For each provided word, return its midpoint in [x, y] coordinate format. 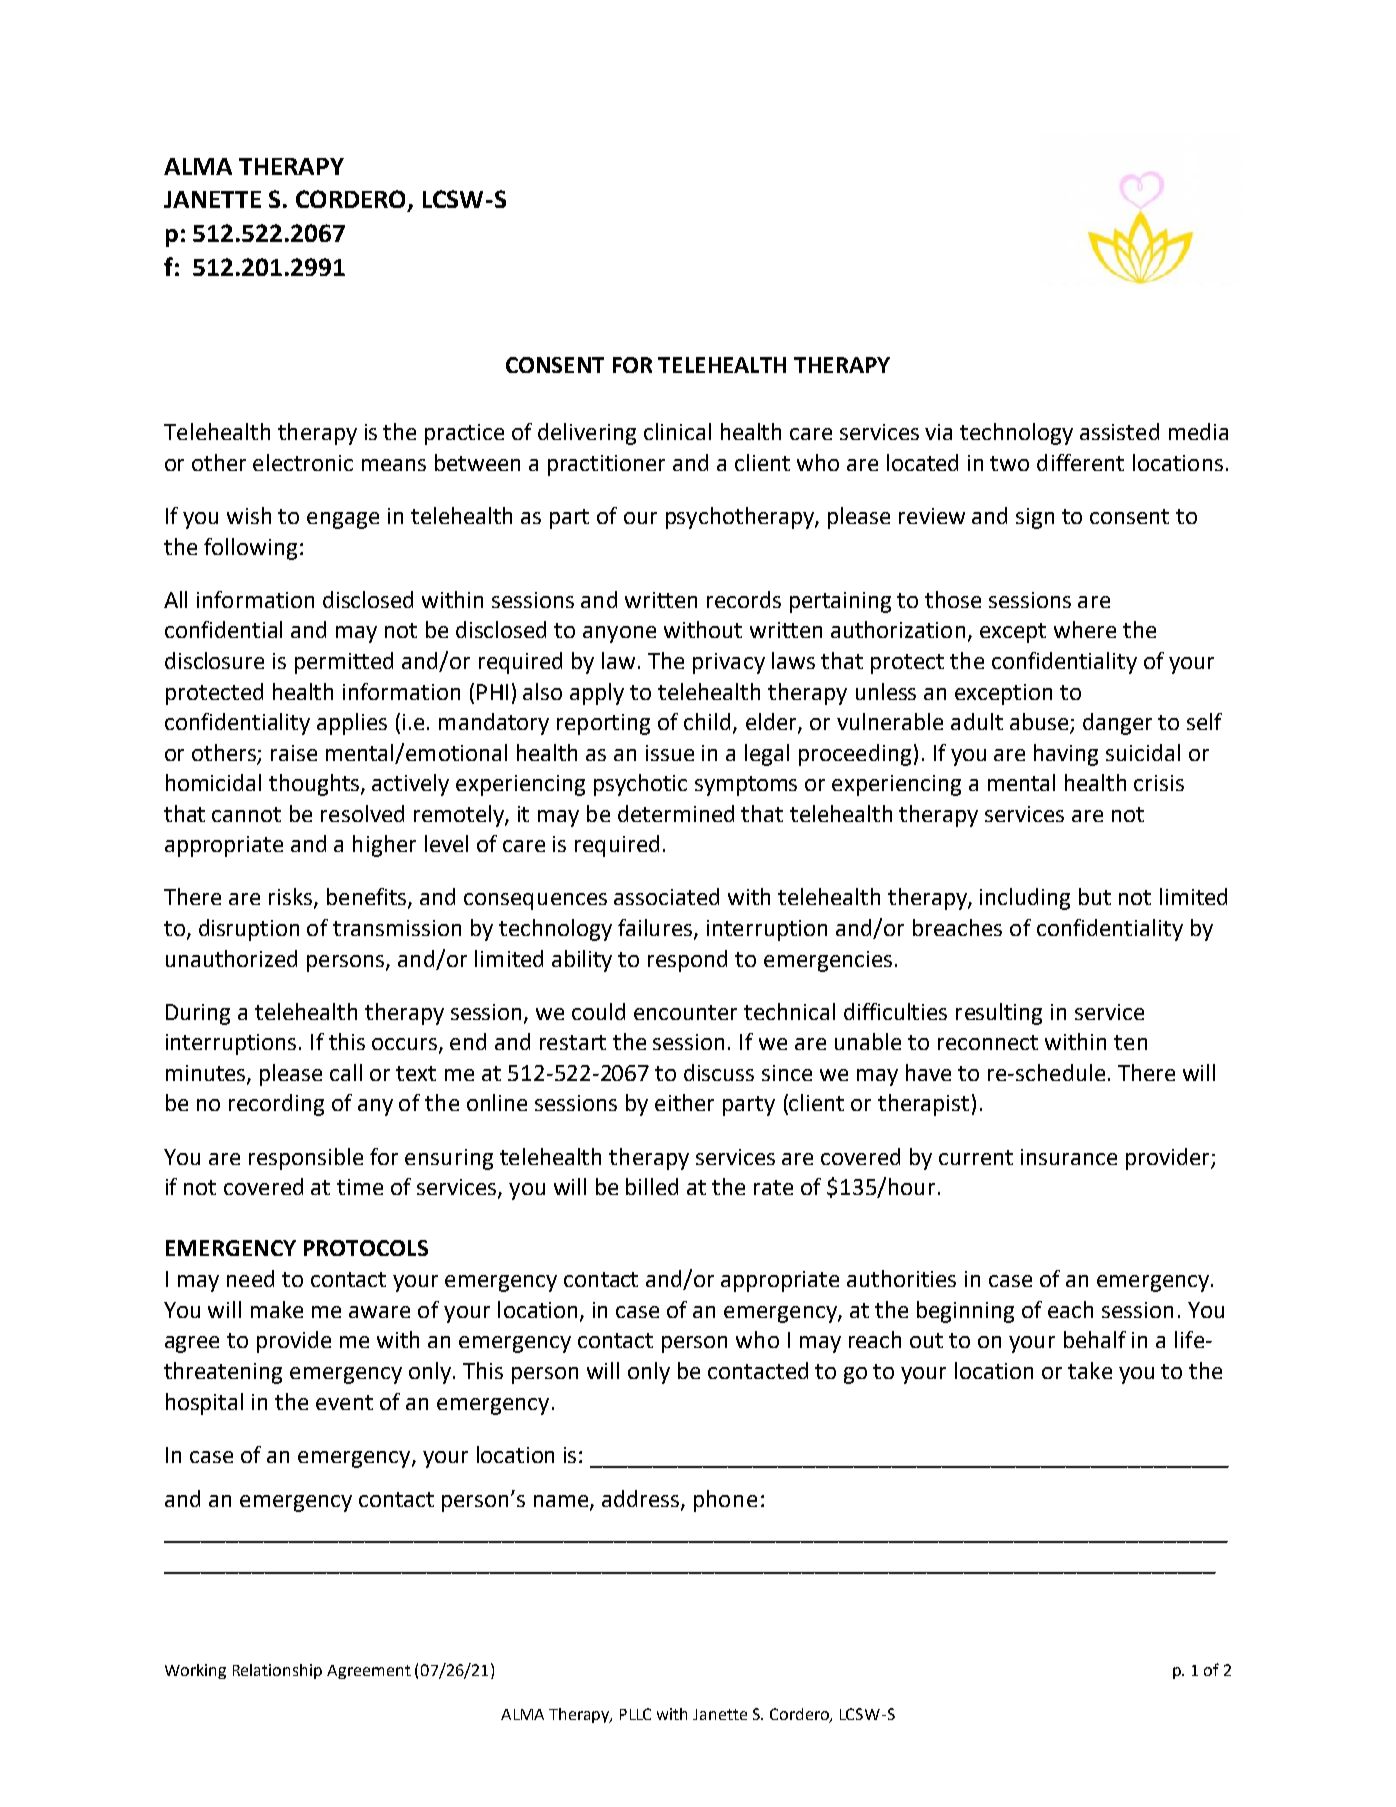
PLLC [635, 1714]
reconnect [988, 1042]
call [346, 1072]
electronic [303, 462]
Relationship [277, 1671]
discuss [719, 1072]
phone [725, 1501]
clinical [677, 431]
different [1080, 462]
